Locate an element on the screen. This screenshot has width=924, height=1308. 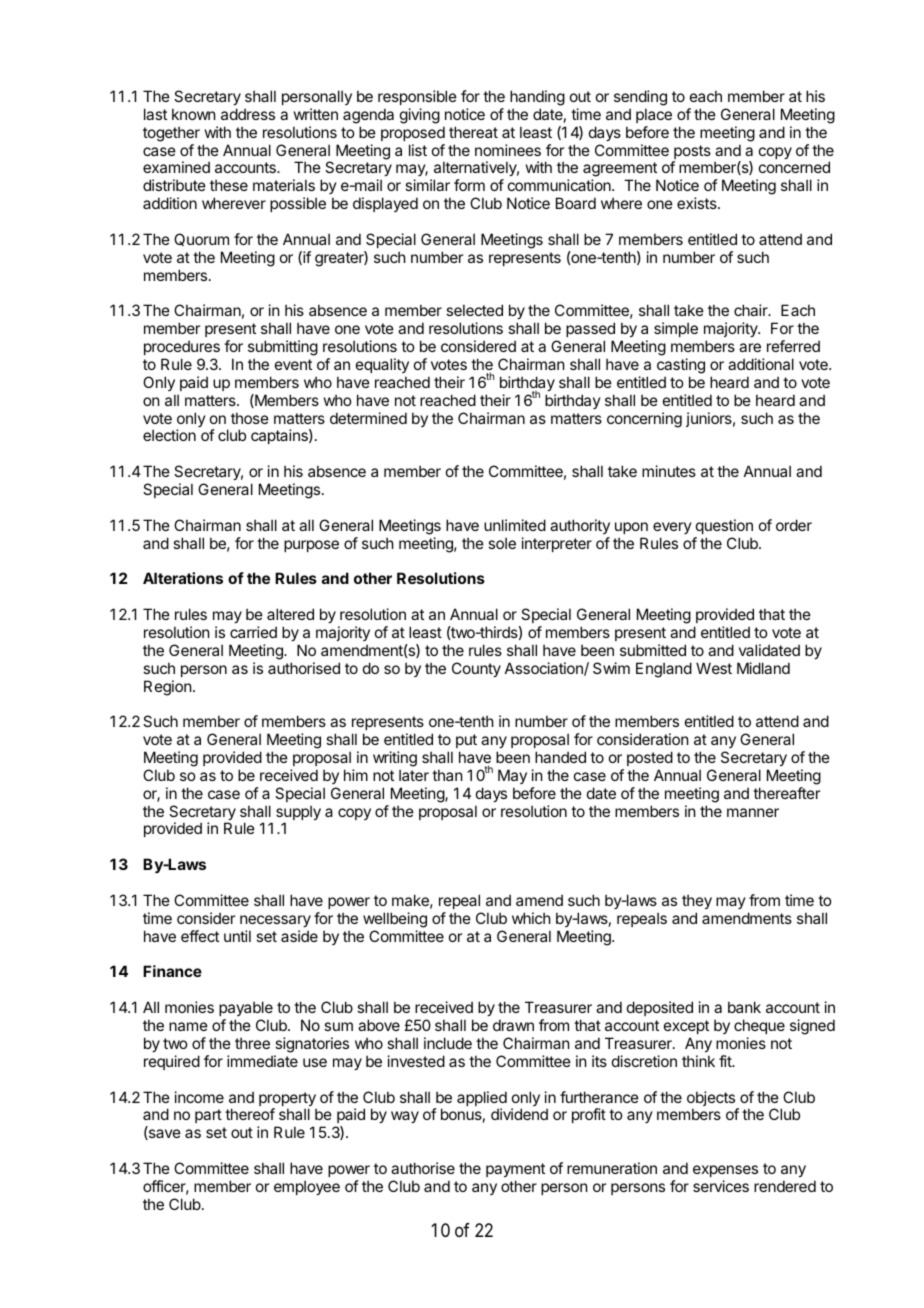
County is located at coordinates (476, 669).
